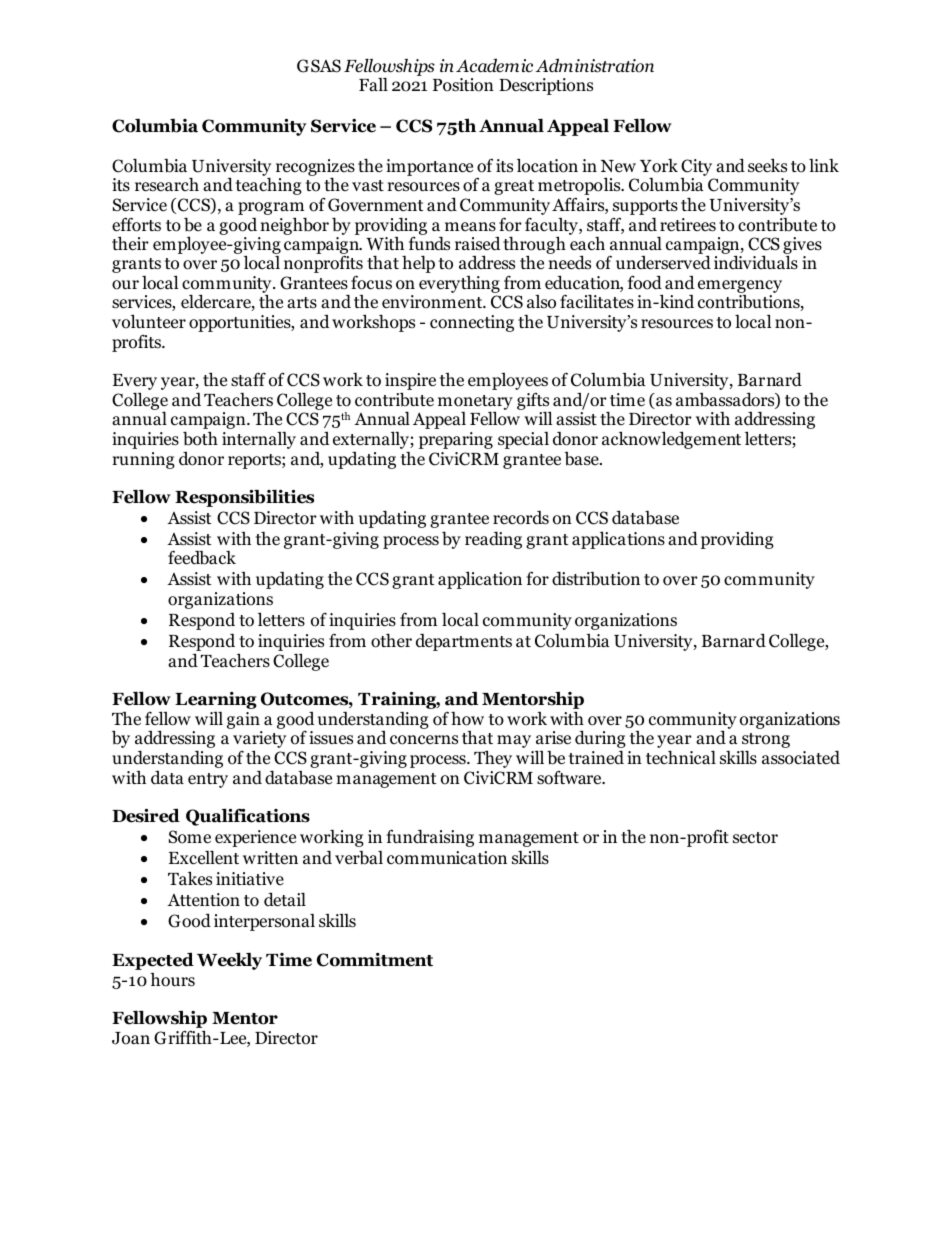 The height and width of the screenshot is (1233, 952). I want to click on hours, so click(172, 980).
